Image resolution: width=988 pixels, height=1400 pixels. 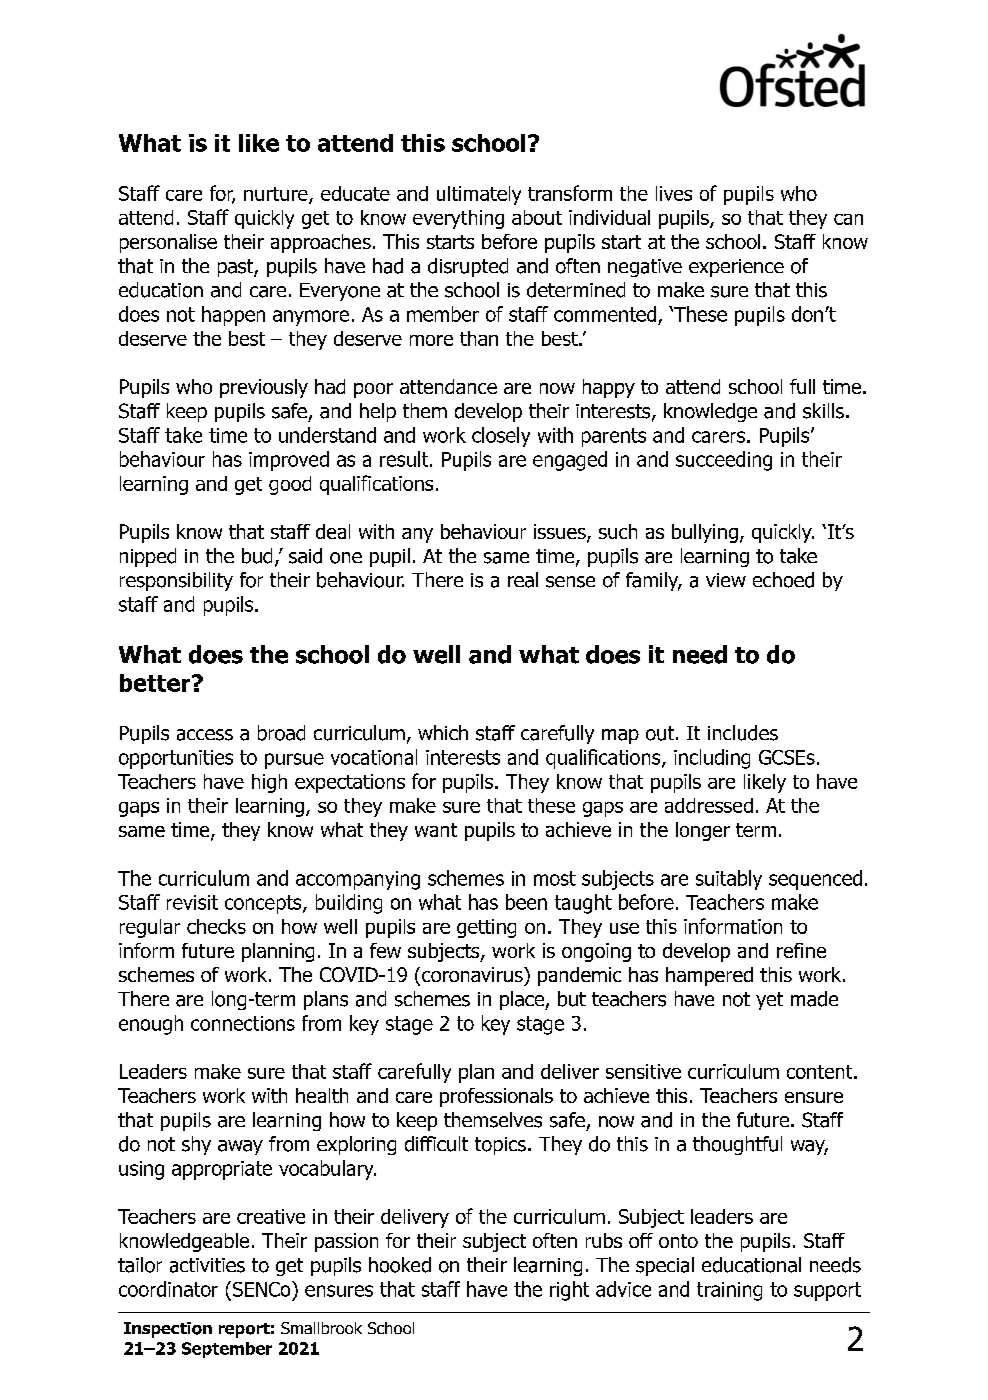 What do you see at coordinates (729, 1291) in the screenshot?
I see `training` at bounding box center [729, 1291].
